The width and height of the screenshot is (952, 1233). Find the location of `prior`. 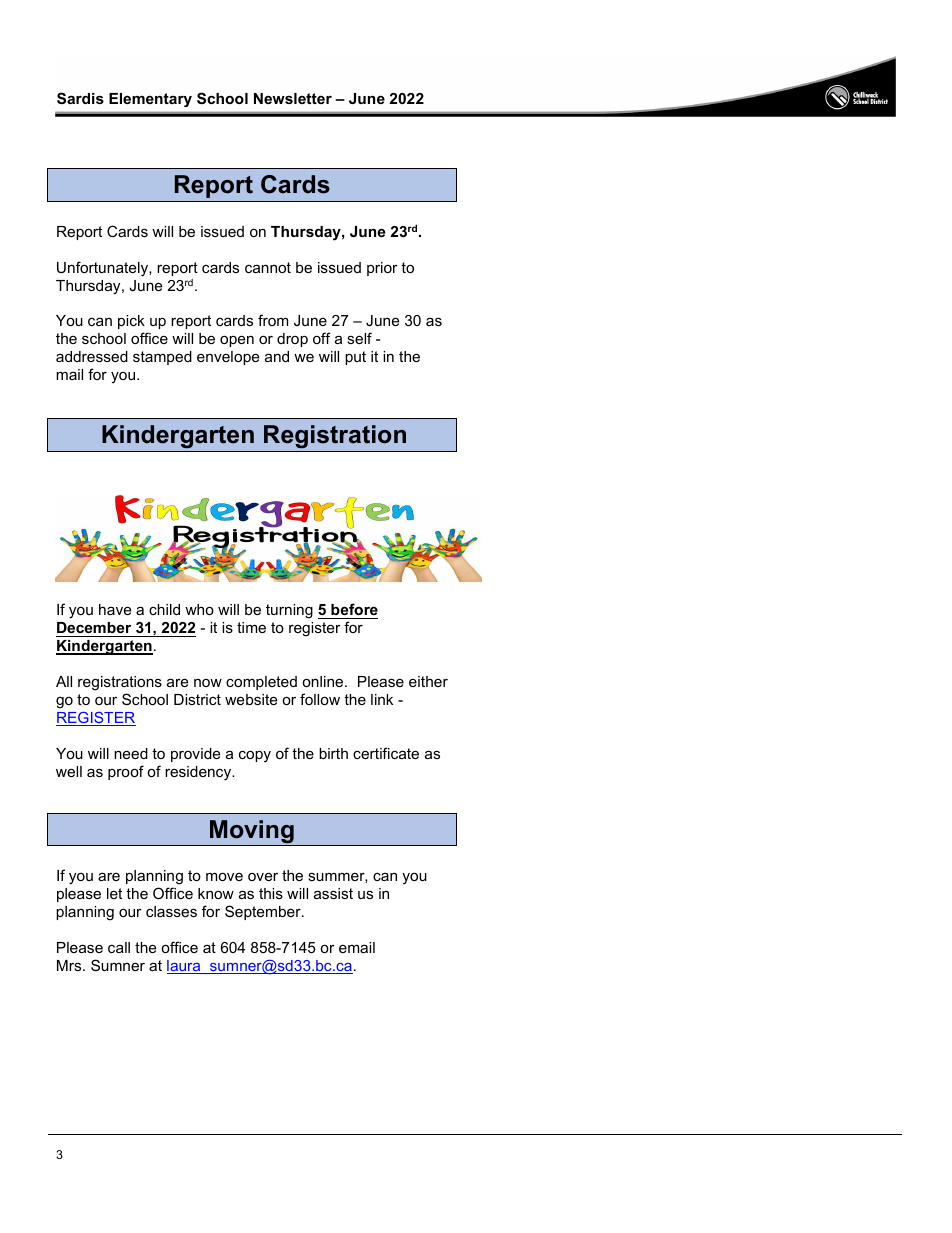

prior is located at coordinates (382, 269).
